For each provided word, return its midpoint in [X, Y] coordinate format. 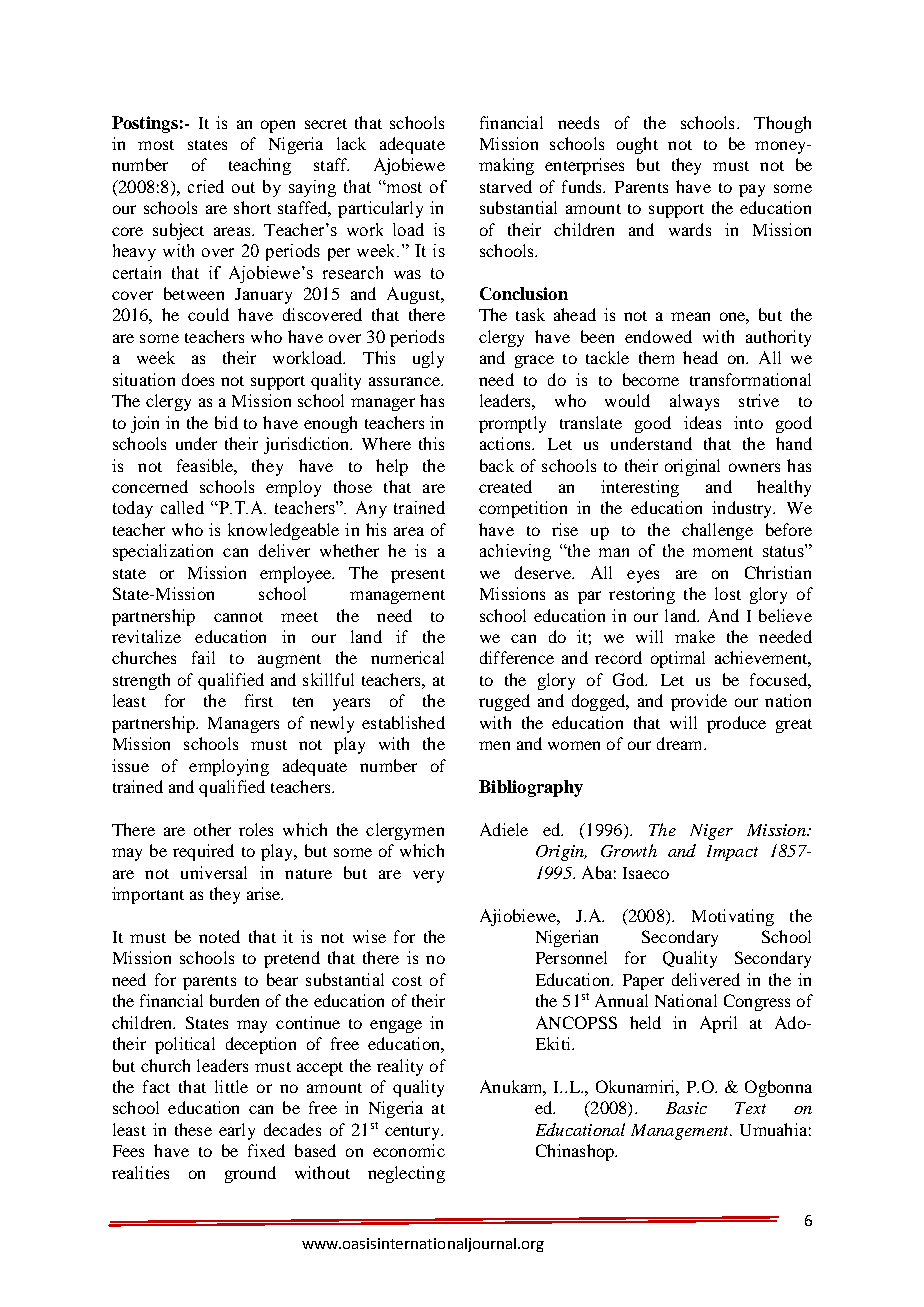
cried [206, 186]
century [414, 1133]
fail [203, 657]
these [193, 1129]
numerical [407, 657]
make [695, 636]
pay [752, 190]
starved [506, 186]
